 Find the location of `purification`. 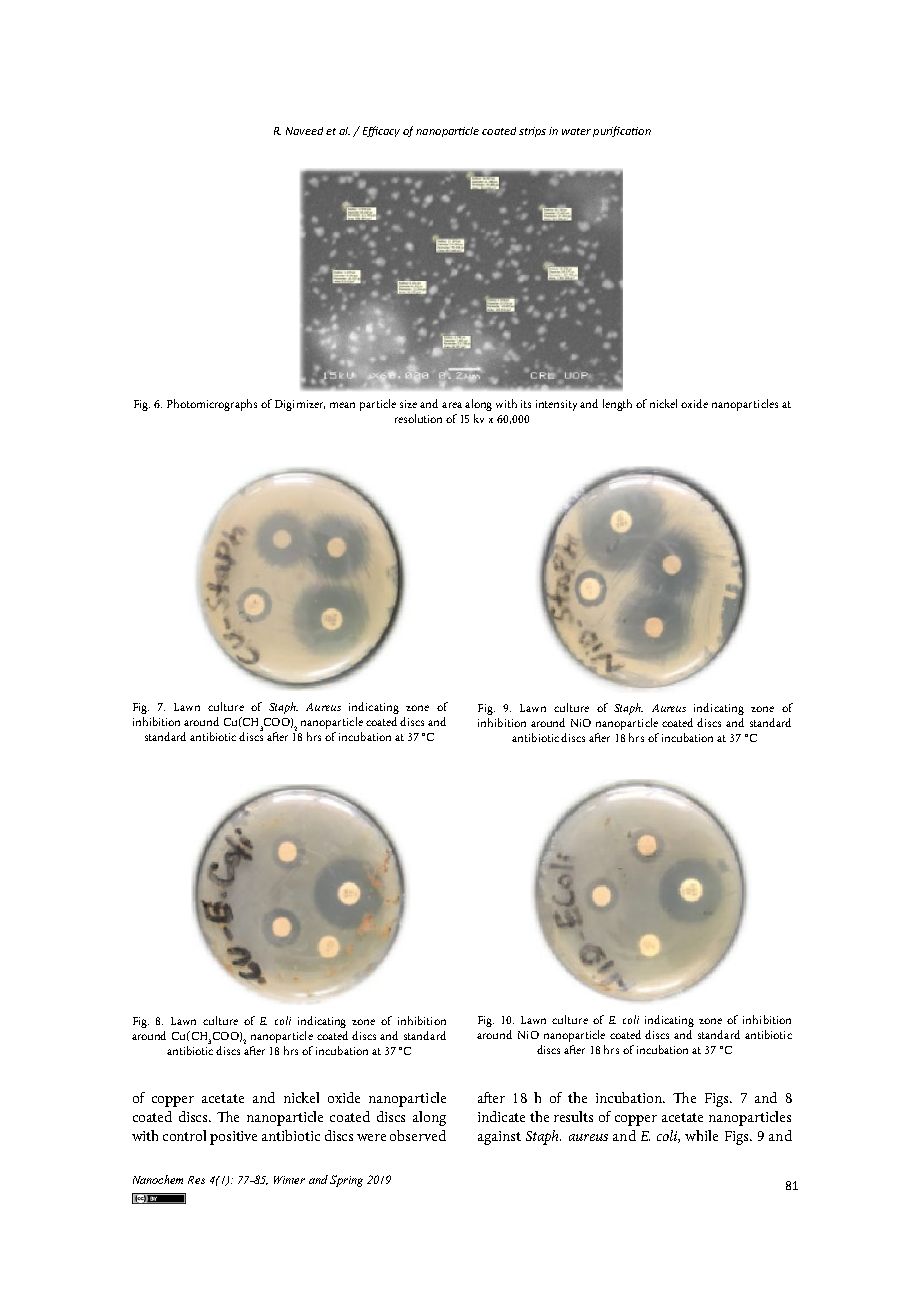

purification is located at coordinates (622, 131).
